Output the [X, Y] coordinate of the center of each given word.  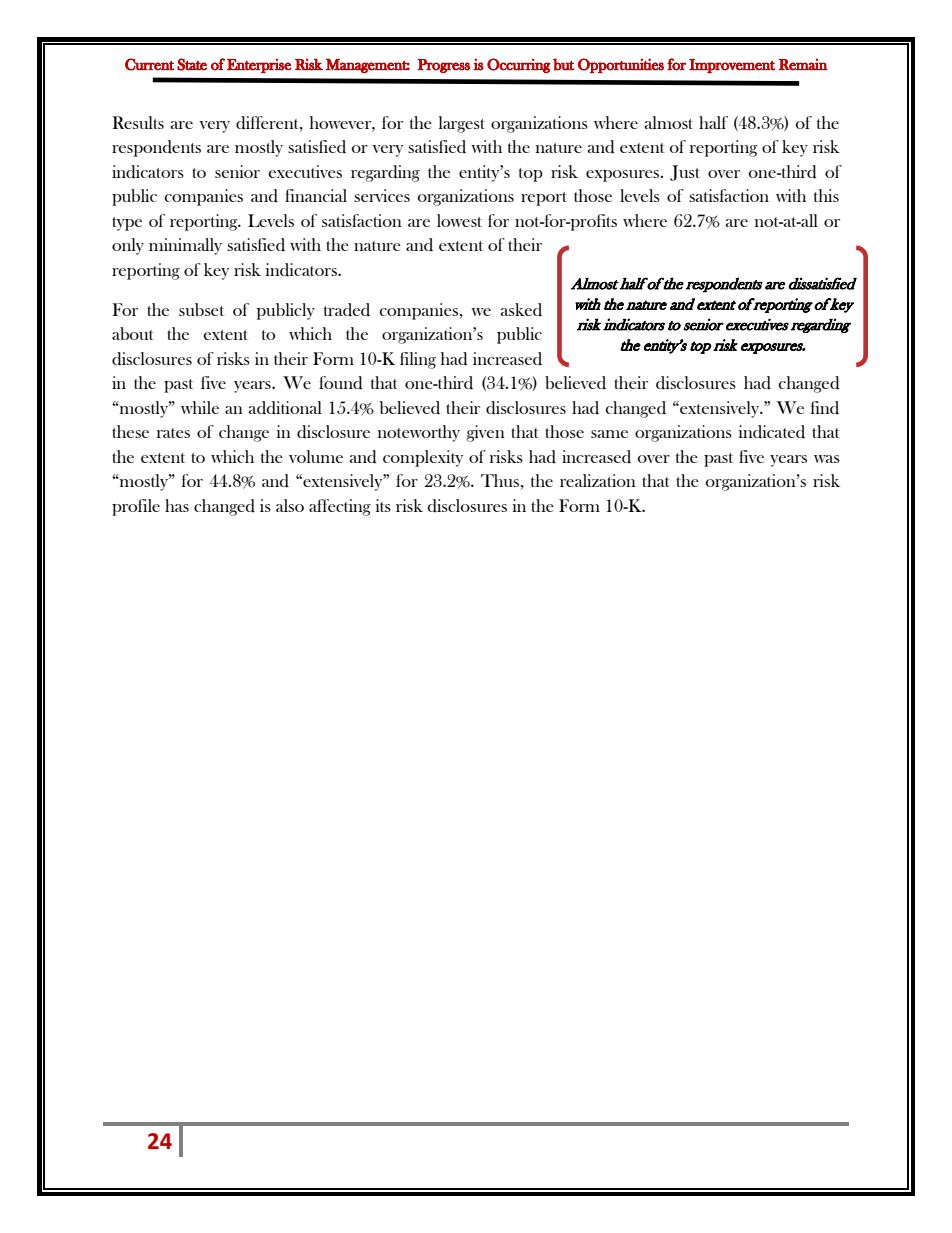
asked [521, 310]
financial [316, 195]
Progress [443, 66]
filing [418, 360]
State [192, 64]
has [177, 505]
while [200, 407]
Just [685, 173]
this [826, 195]
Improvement [732, 66]
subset [201, 309]
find [825, 408]
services [382, 195]
